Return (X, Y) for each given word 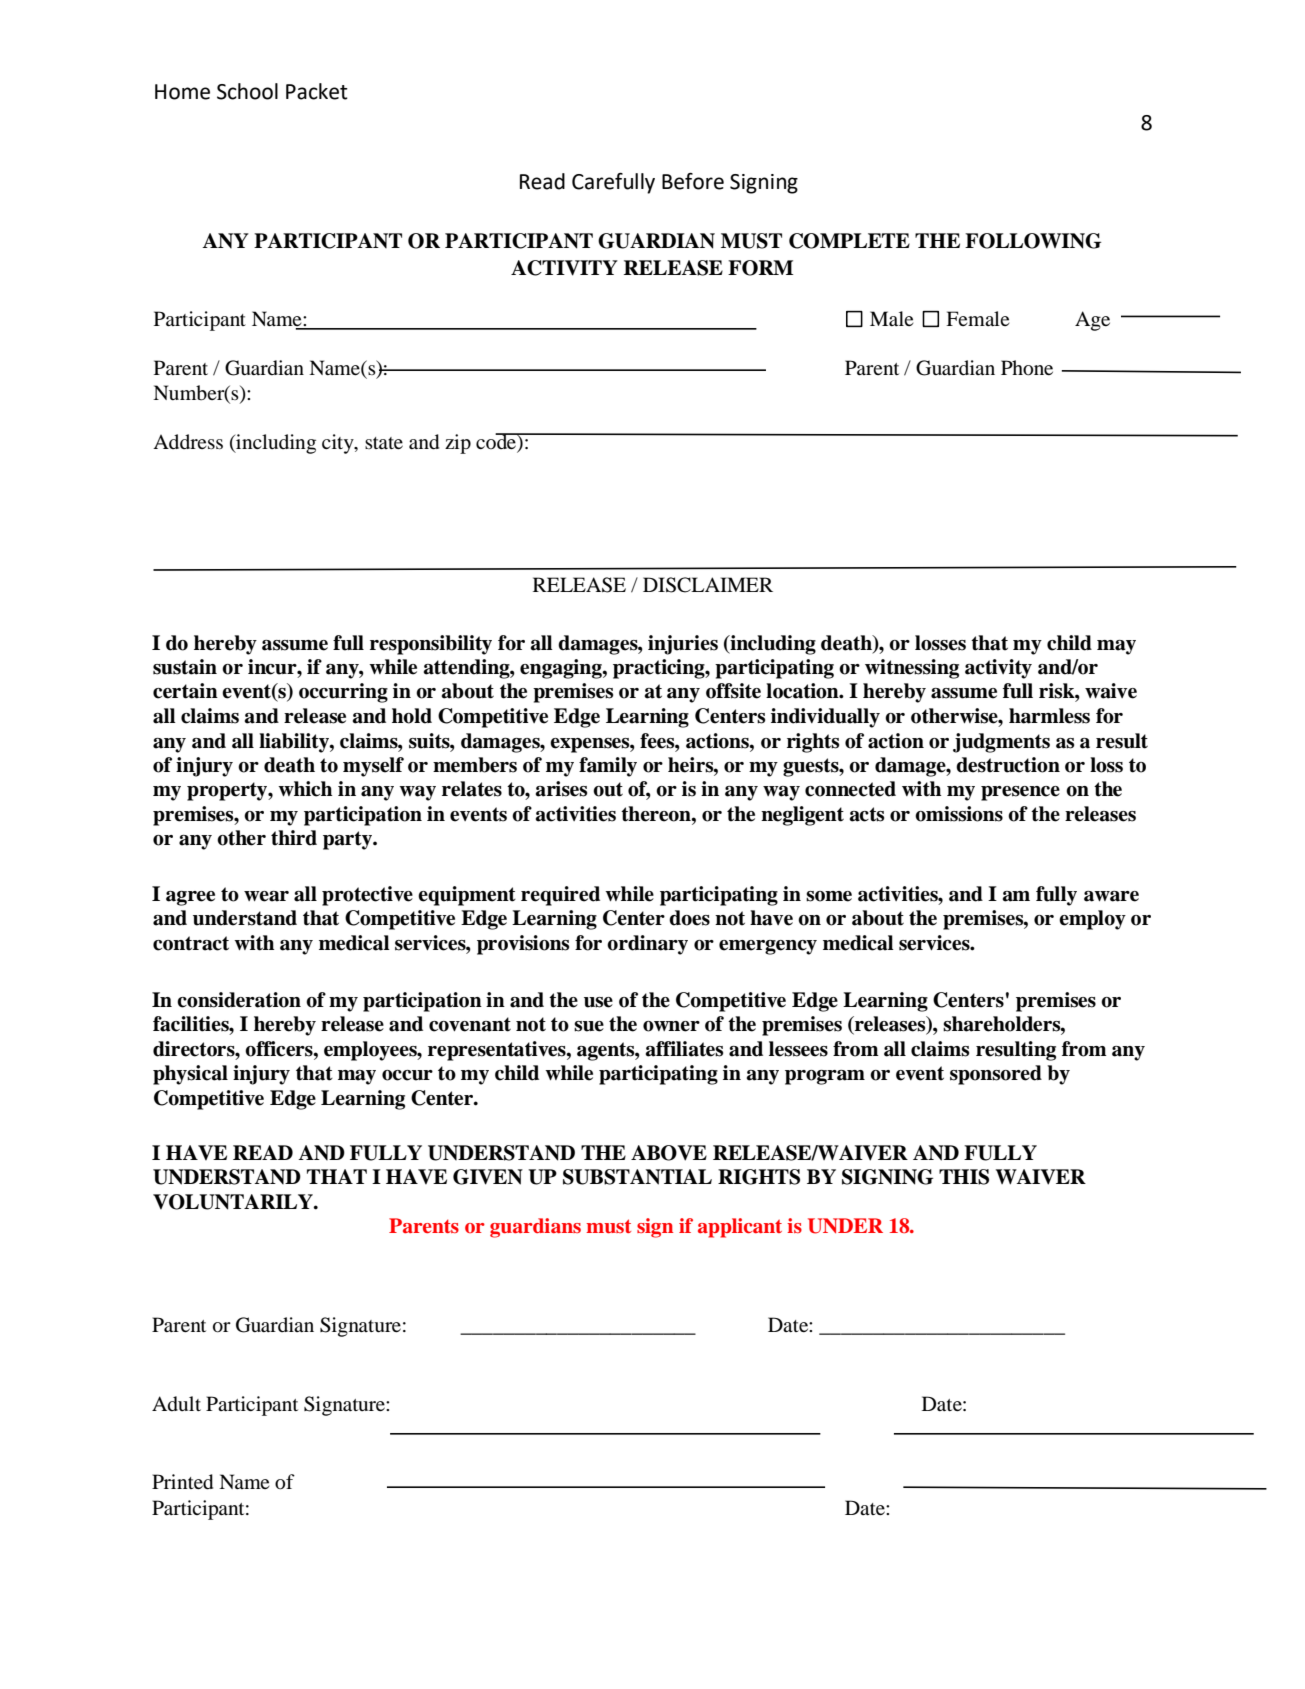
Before (693, 181)
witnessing (912, 669)
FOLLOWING (1033, 241)
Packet (317, 91)
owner (671, 1026)
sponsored (996, 1075)
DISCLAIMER (708, 585)
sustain (185, 667)
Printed (182, 1482)
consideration (239, 1000)
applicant (740, 1228)
